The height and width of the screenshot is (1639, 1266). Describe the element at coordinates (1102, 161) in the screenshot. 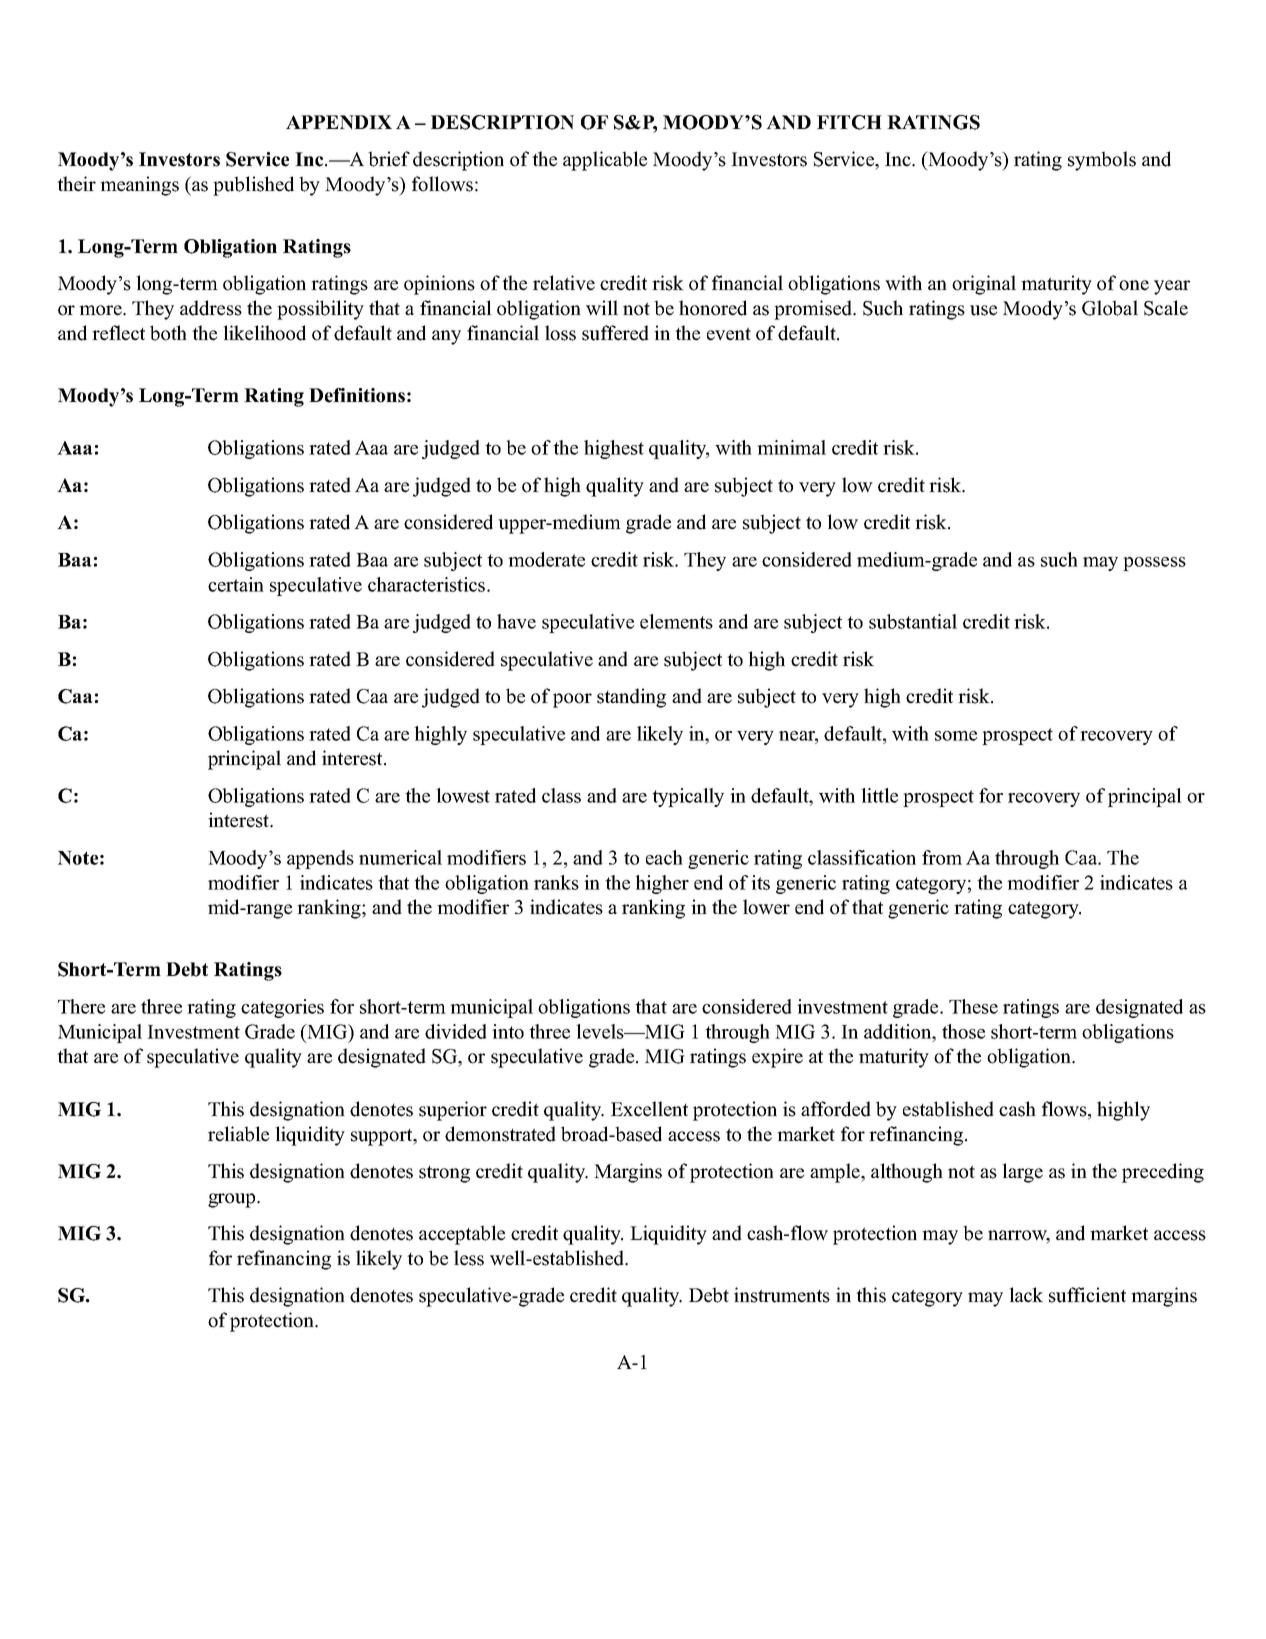

I see `symbols` at that location.
